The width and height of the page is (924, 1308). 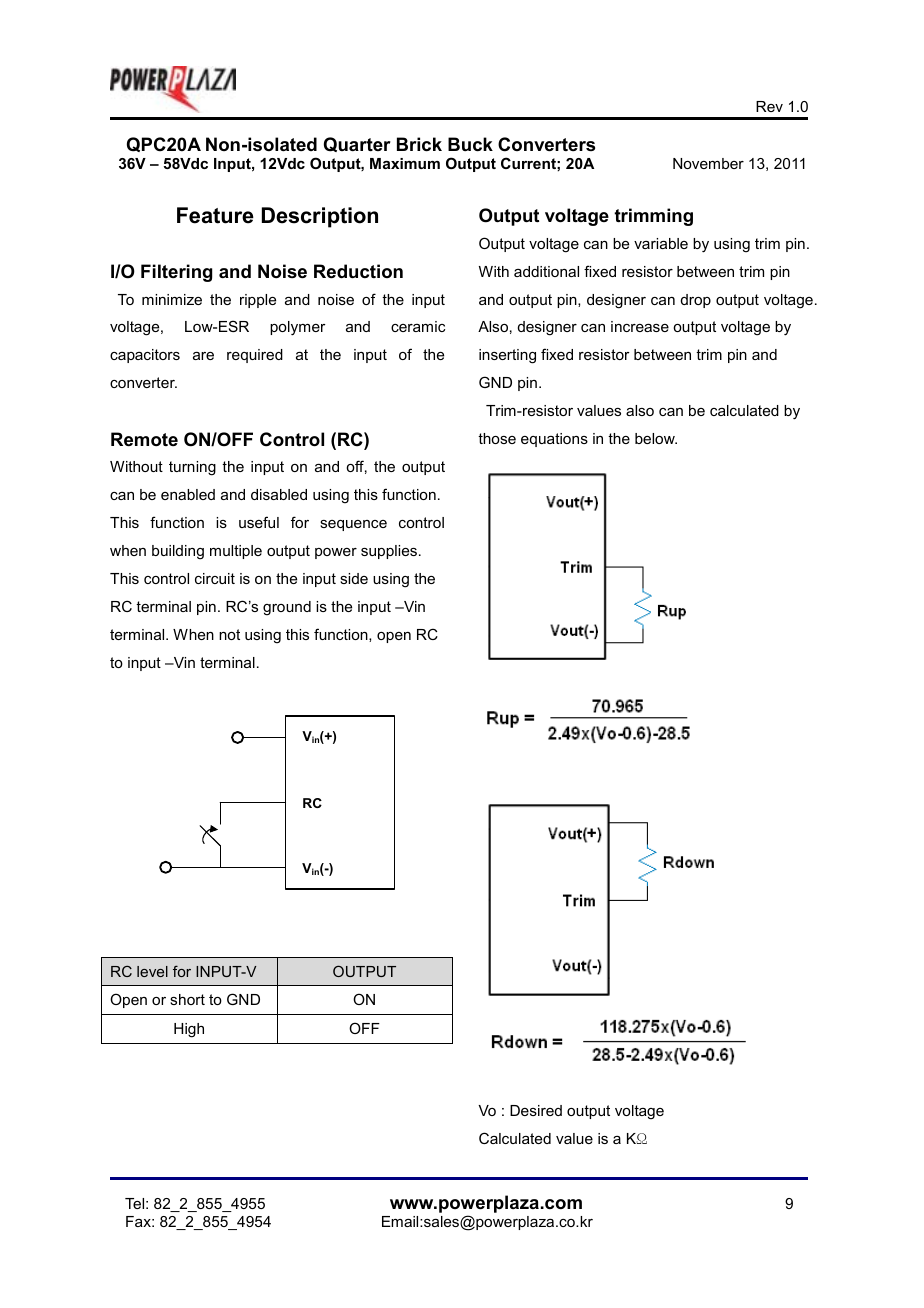 What do you see at coordinates (229, 634) in the page?
I see `not` at bounding box center [229, 634].
